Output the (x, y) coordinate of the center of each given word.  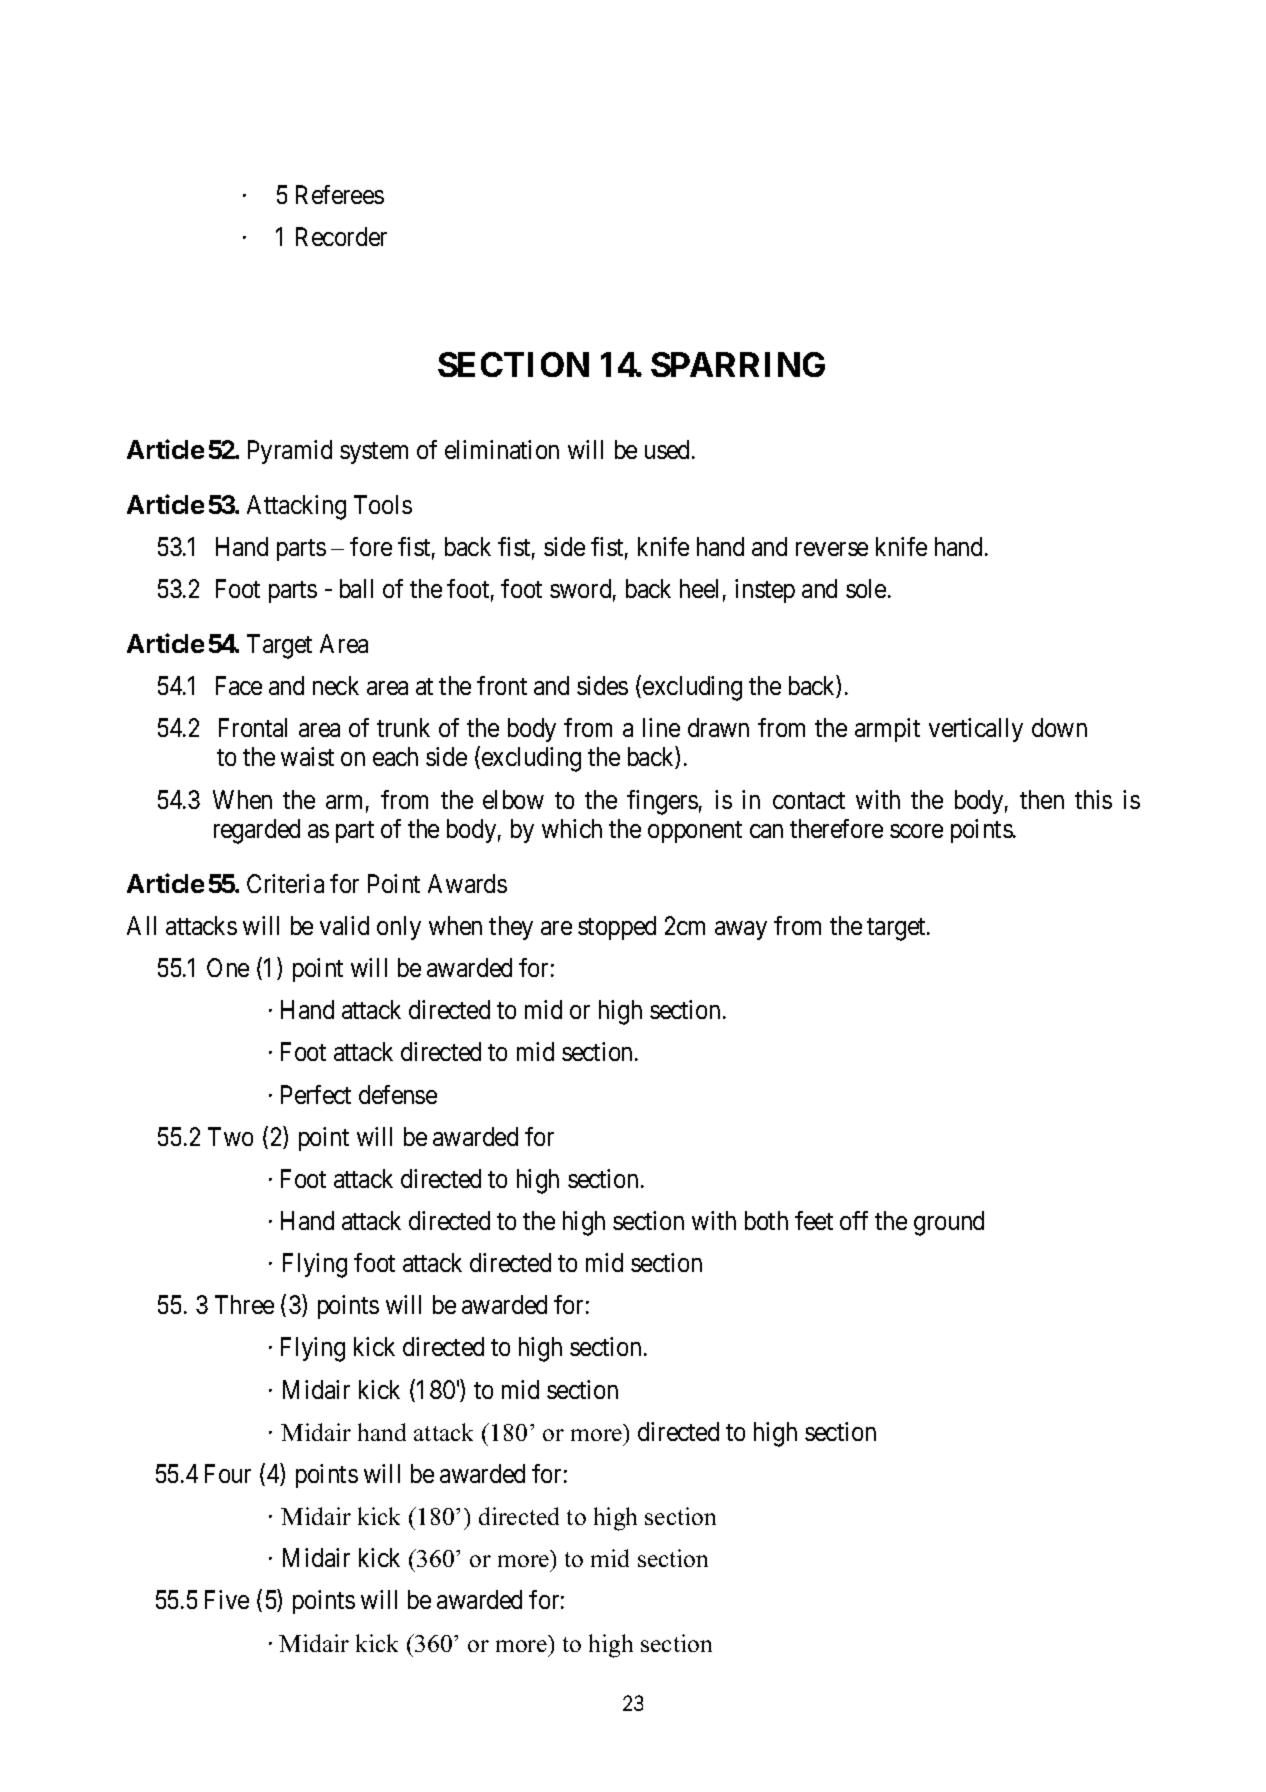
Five (227, 1599)
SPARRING (738, 364)
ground (949, 1223)
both (766, 1220)
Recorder (341, 236)
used (669, 449)
